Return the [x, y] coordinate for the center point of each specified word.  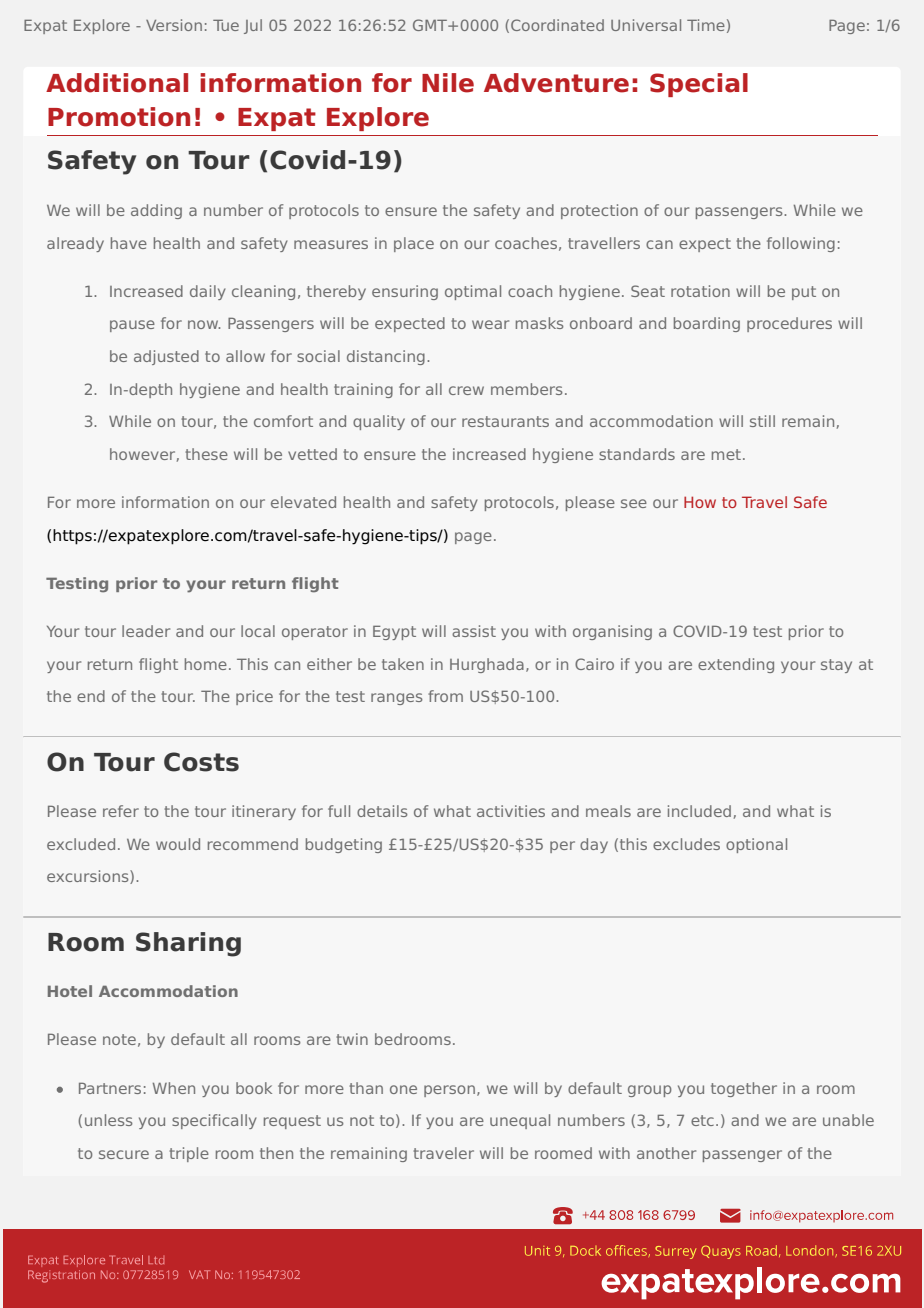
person [449, 1091]
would [178, 844]
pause [132, 326]
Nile [448, 83]
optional [756, 845]
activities [511, 811]
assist [474, 631]
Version [174, 25]
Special [699, 85]
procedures [789, 324]
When [174, 1088]
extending [736, 665]
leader [146, 631]
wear [490, 324]
